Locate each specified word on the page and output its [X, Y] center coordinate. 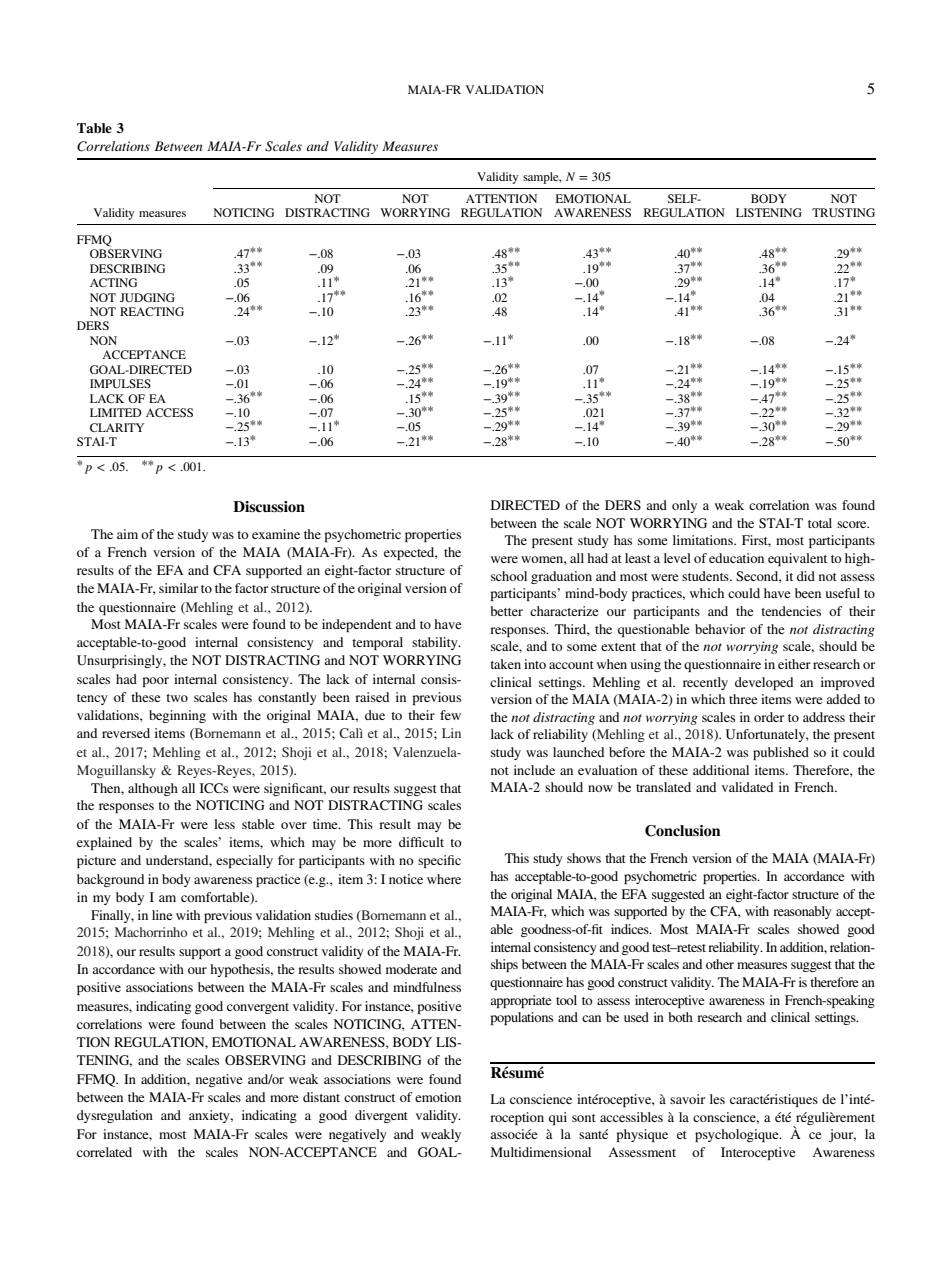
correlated [104, 1152]
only [684, 506]
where [444, 879]
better [506, 611]
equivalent [797, 559]
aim [127, 534]
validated [747, 787]
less [224, 824]
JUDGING [147, 297]
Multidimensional [541, 1152]
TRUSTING [843, 212]
